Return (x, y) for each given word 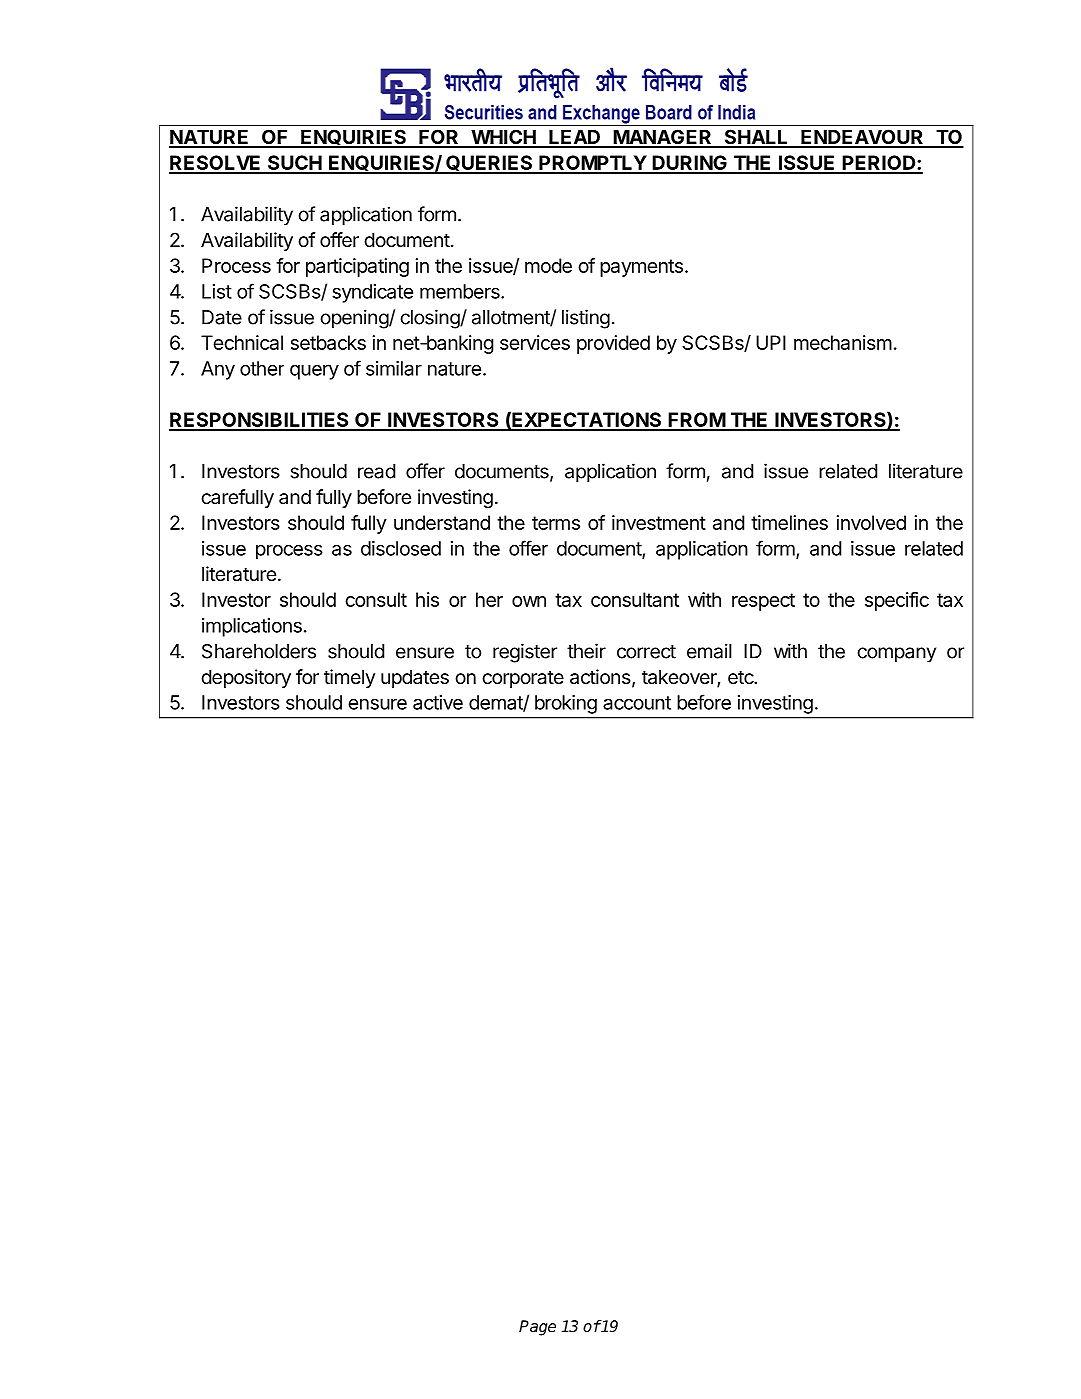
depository (246, 678)
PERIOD (879, 164)
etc (741, 678)
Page (537, 1328)
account (637, 703)
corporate (523, 679)
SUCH (294, 164)
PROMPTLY (592, 164)
